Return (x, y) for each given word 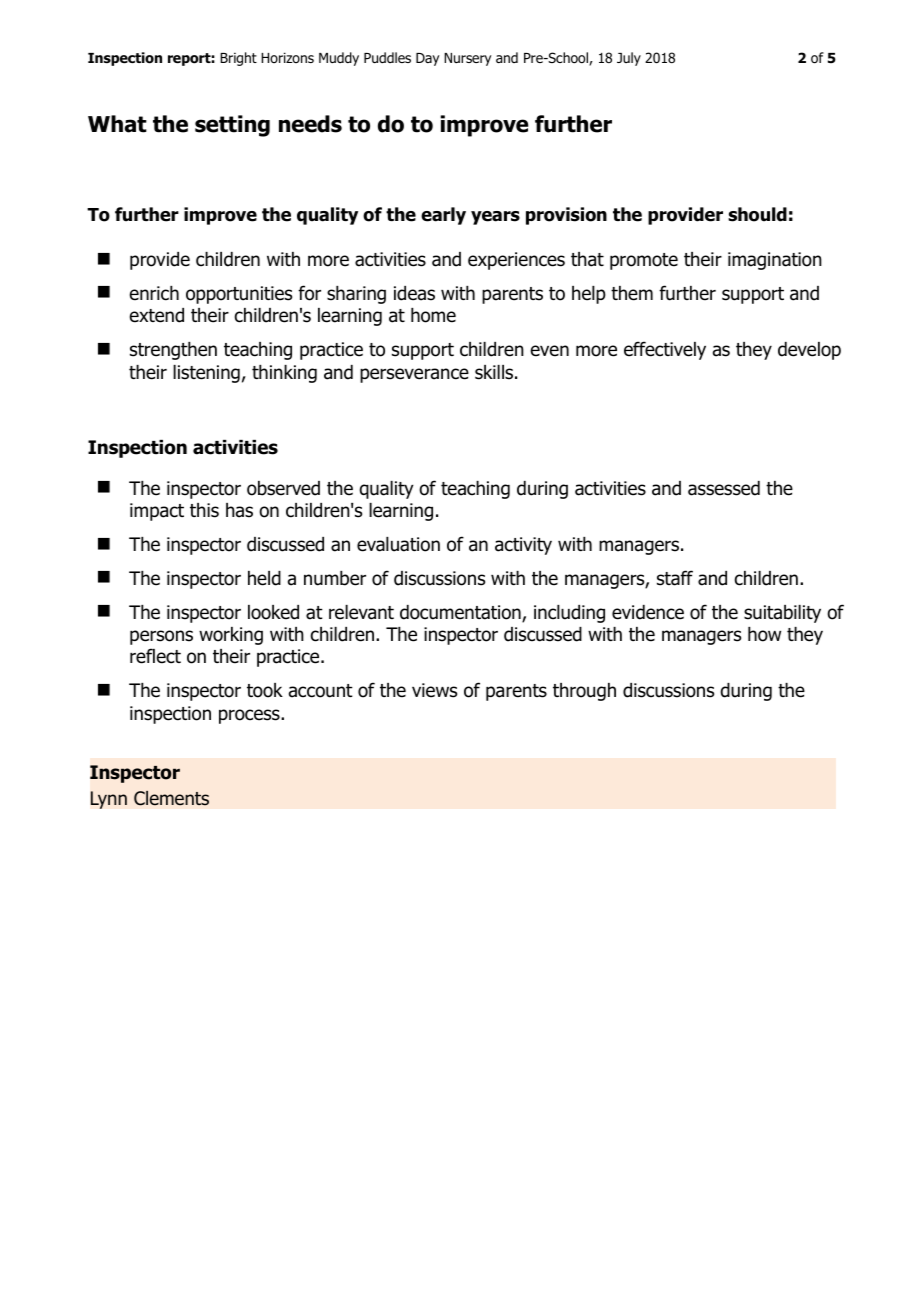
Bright (238, 59)
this (204, 510)
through (584, 692)
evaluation (398, 544)
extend (157, 315)
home (433, 315)
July (629, 59)
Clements (171, 798)
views (434, 690)
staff (675, 578)
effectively (665, 350)
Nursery (467, 59)
